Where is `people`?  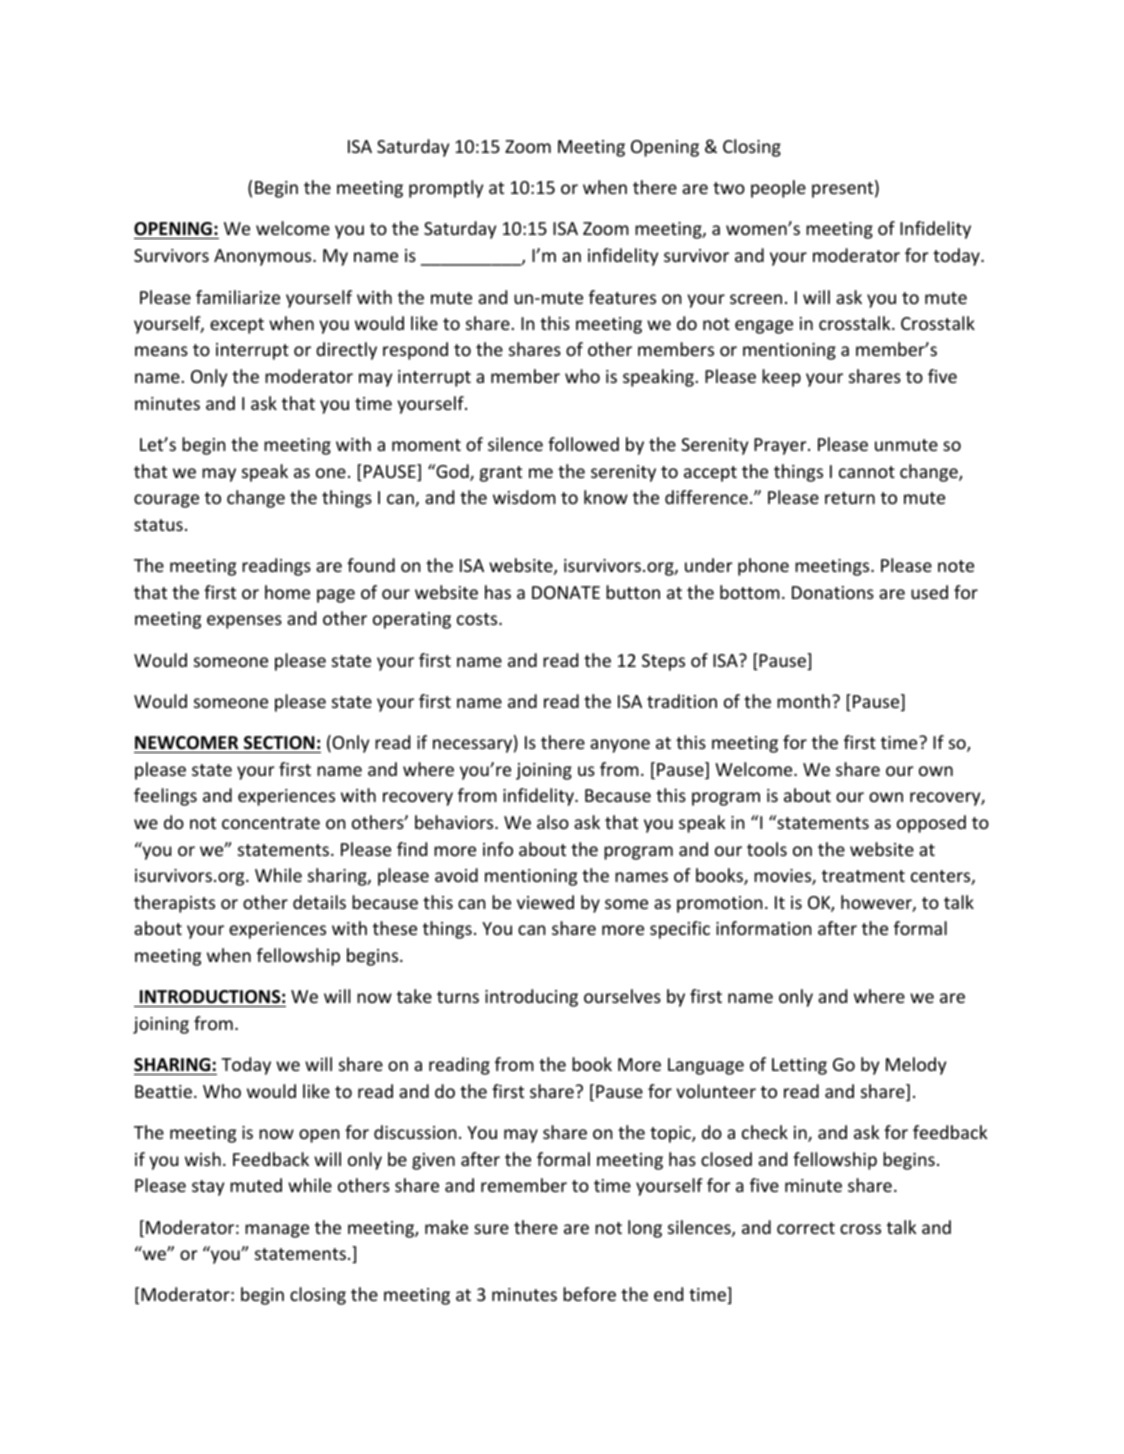
people is located at coordinates (778, 189).
